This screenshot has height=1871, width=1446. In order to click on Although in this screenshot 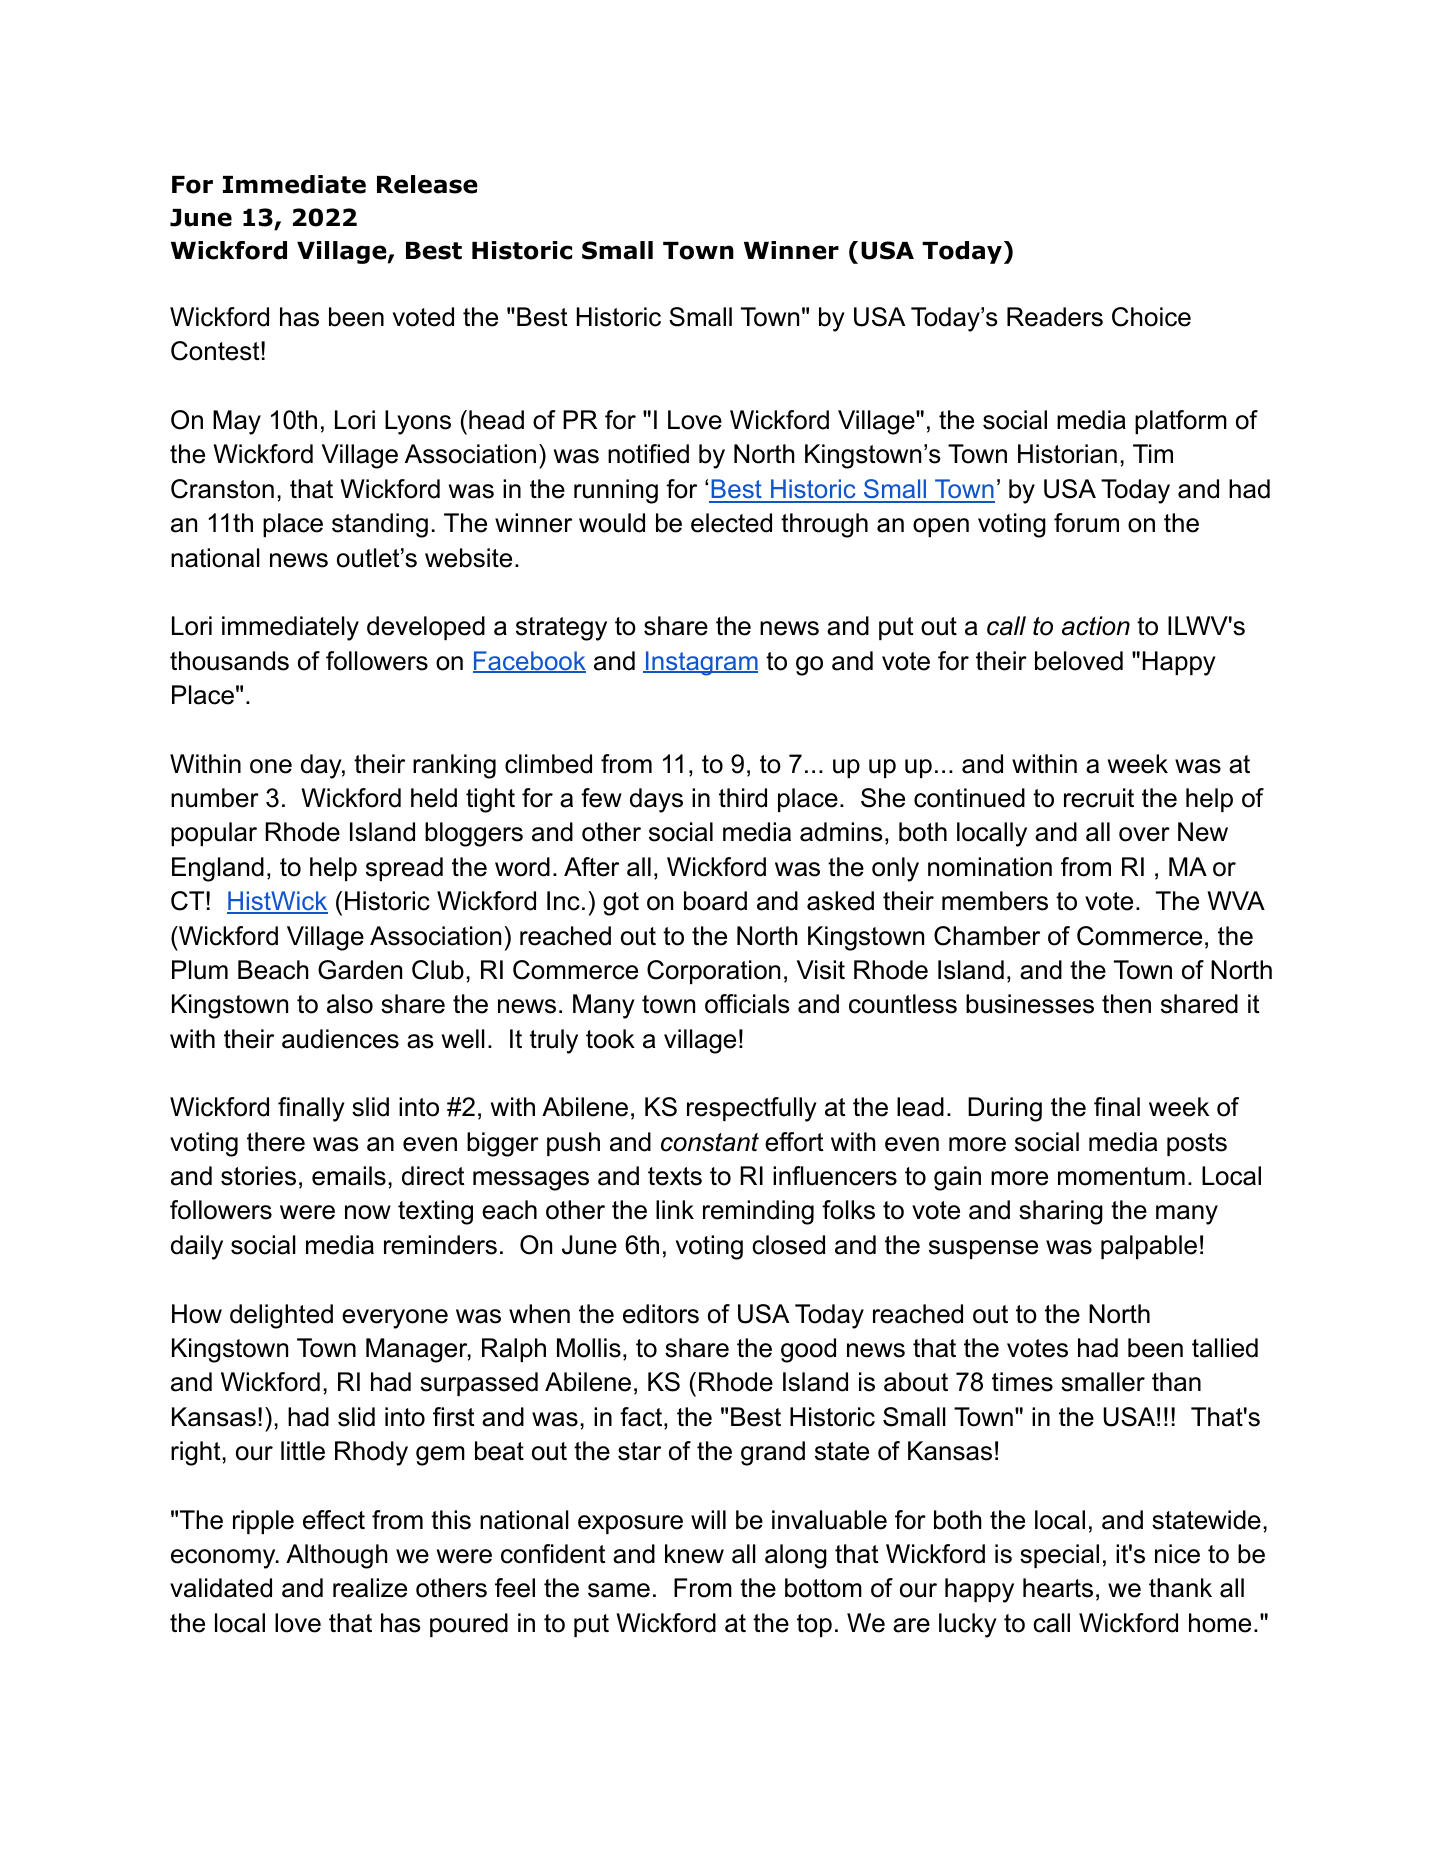, I will do `click(337, 1556)`.
